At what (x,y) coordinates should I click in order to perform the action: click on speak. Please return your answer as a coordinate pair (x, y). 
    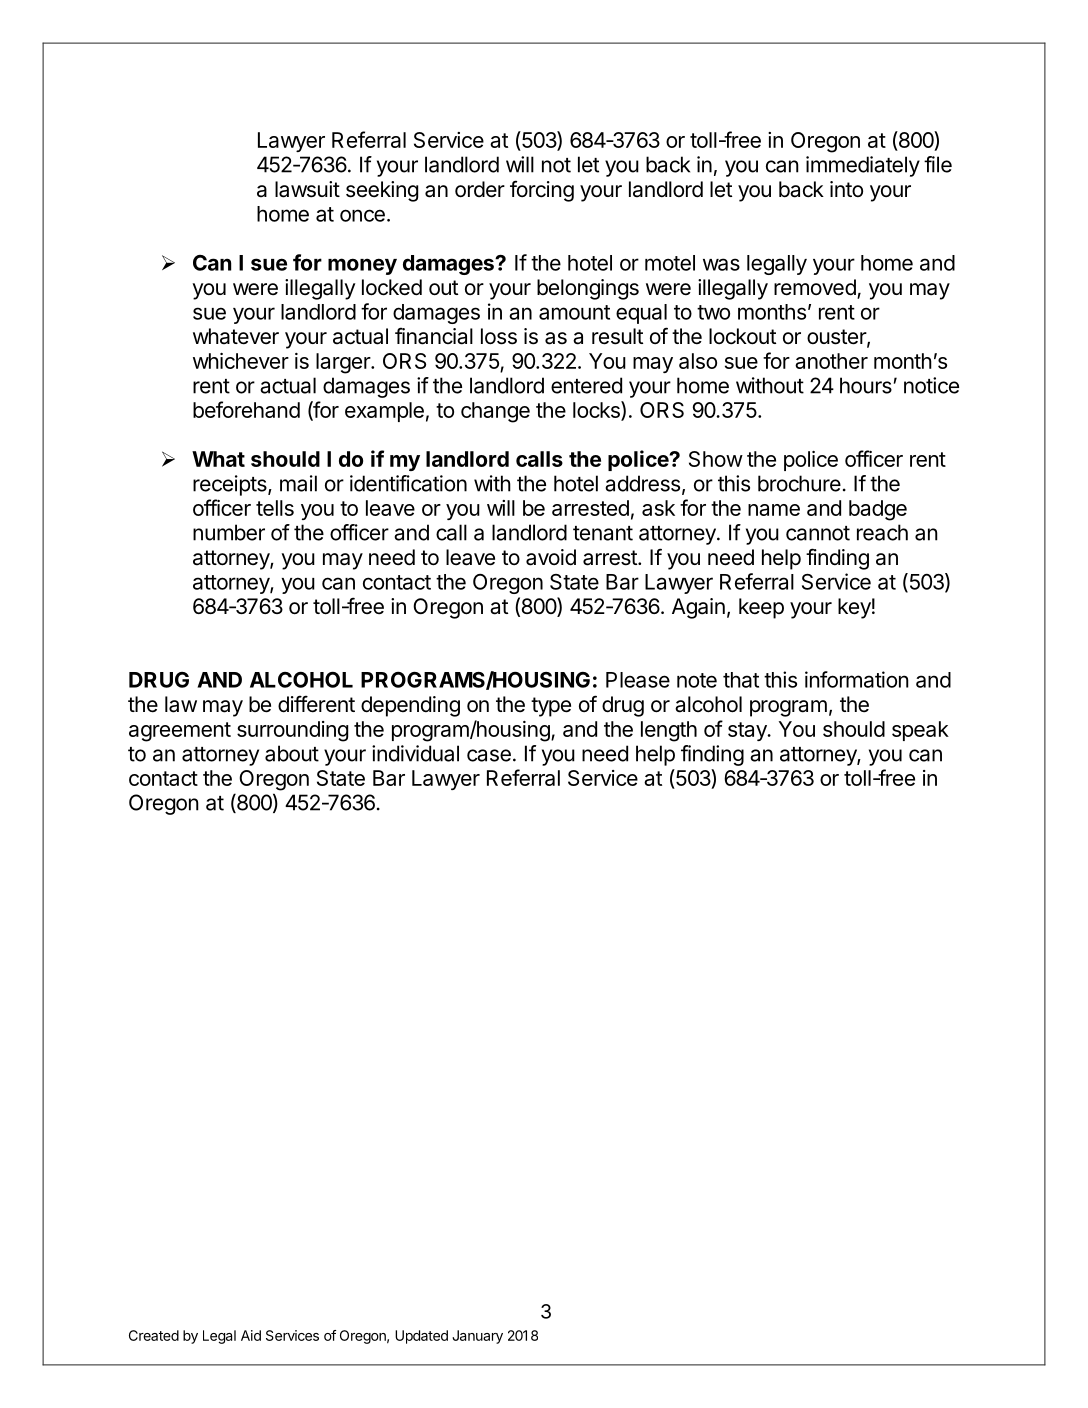
    Looking at the image, I should click on (920, 731).
